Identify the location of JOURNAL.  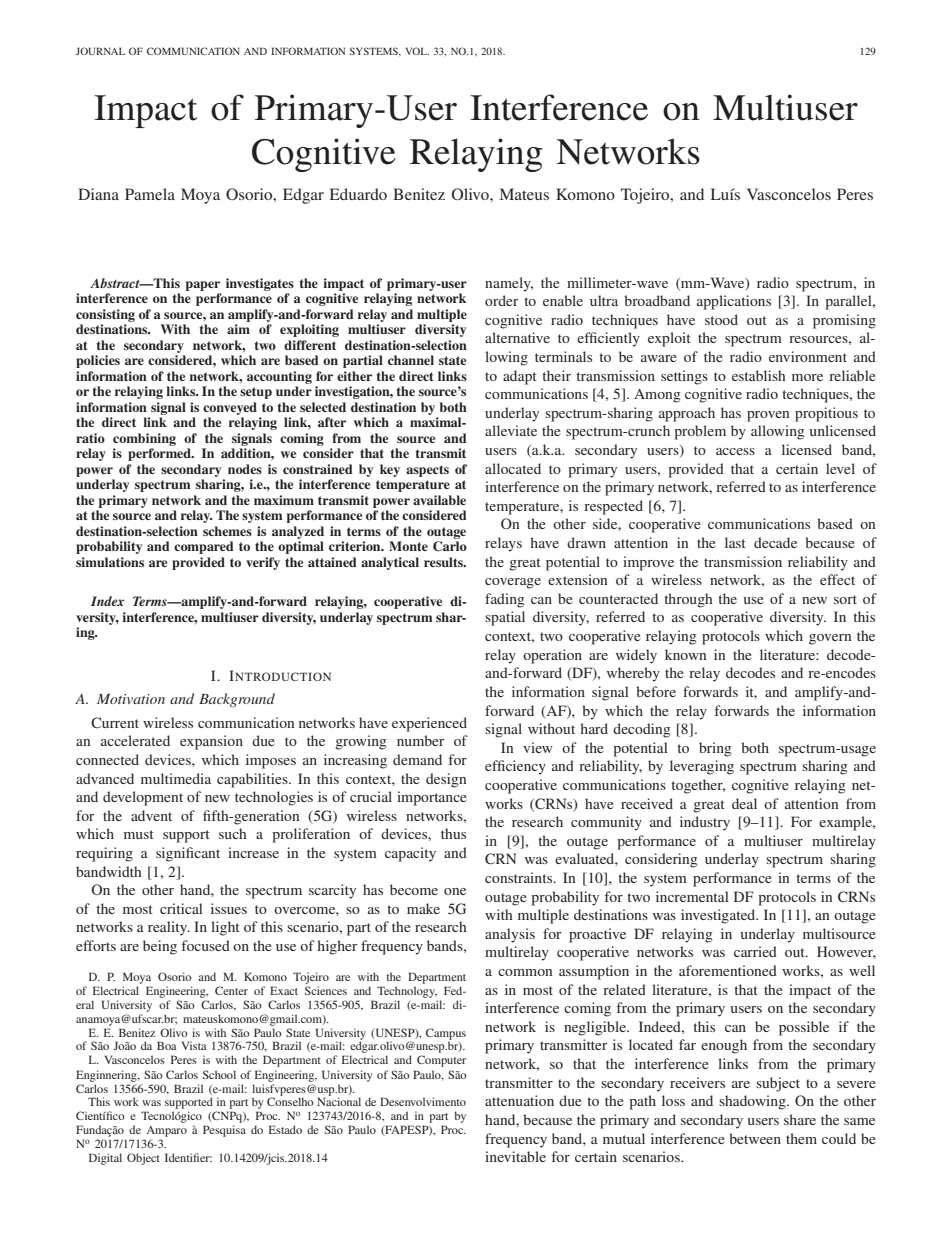
(100, 51).
